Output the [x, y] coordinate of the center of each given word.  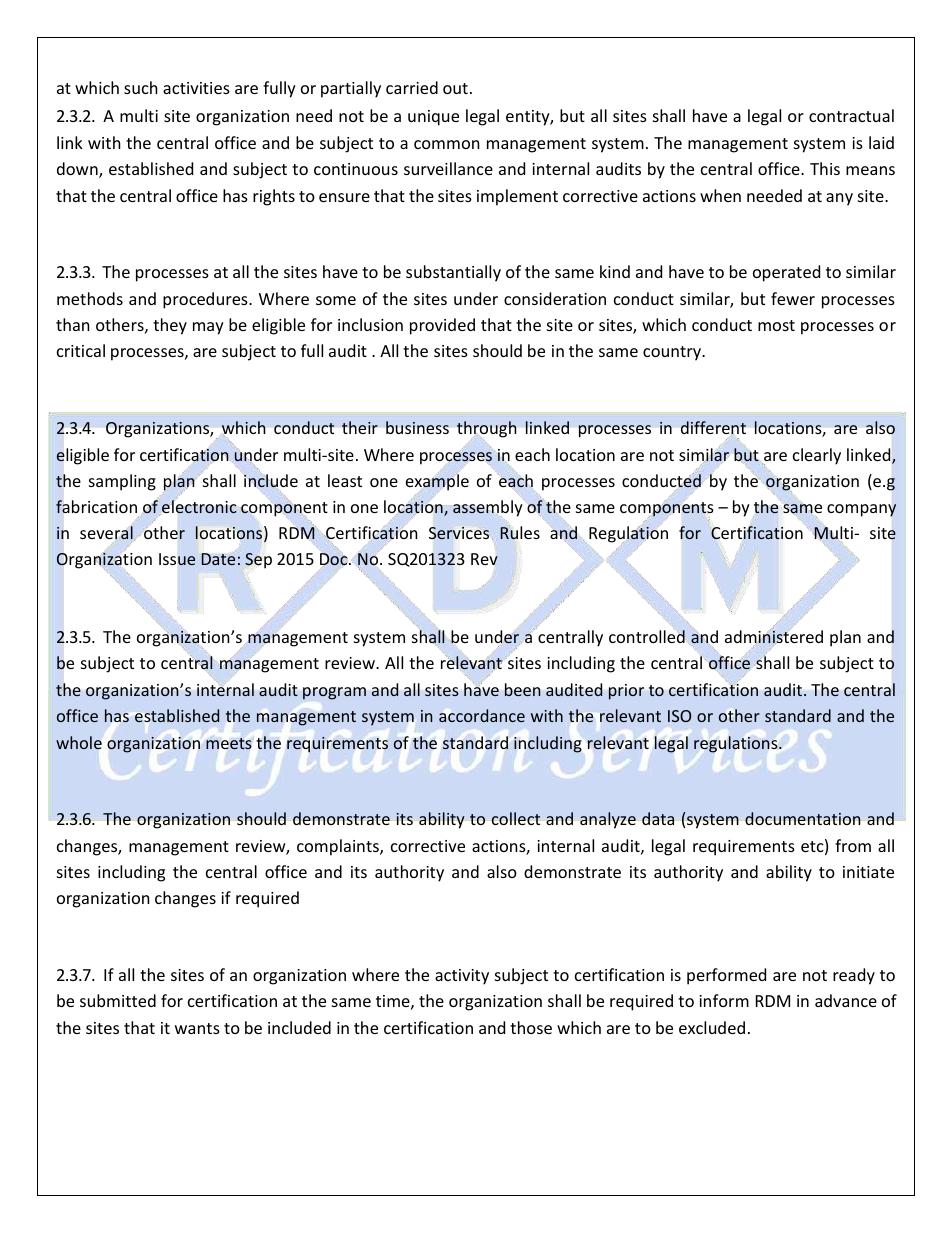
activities [196, 88]
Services [459, 533]
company [861, 510]
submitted [118, 1000]
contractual [851, 115]
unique [433, 118]
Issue [177, 559]
